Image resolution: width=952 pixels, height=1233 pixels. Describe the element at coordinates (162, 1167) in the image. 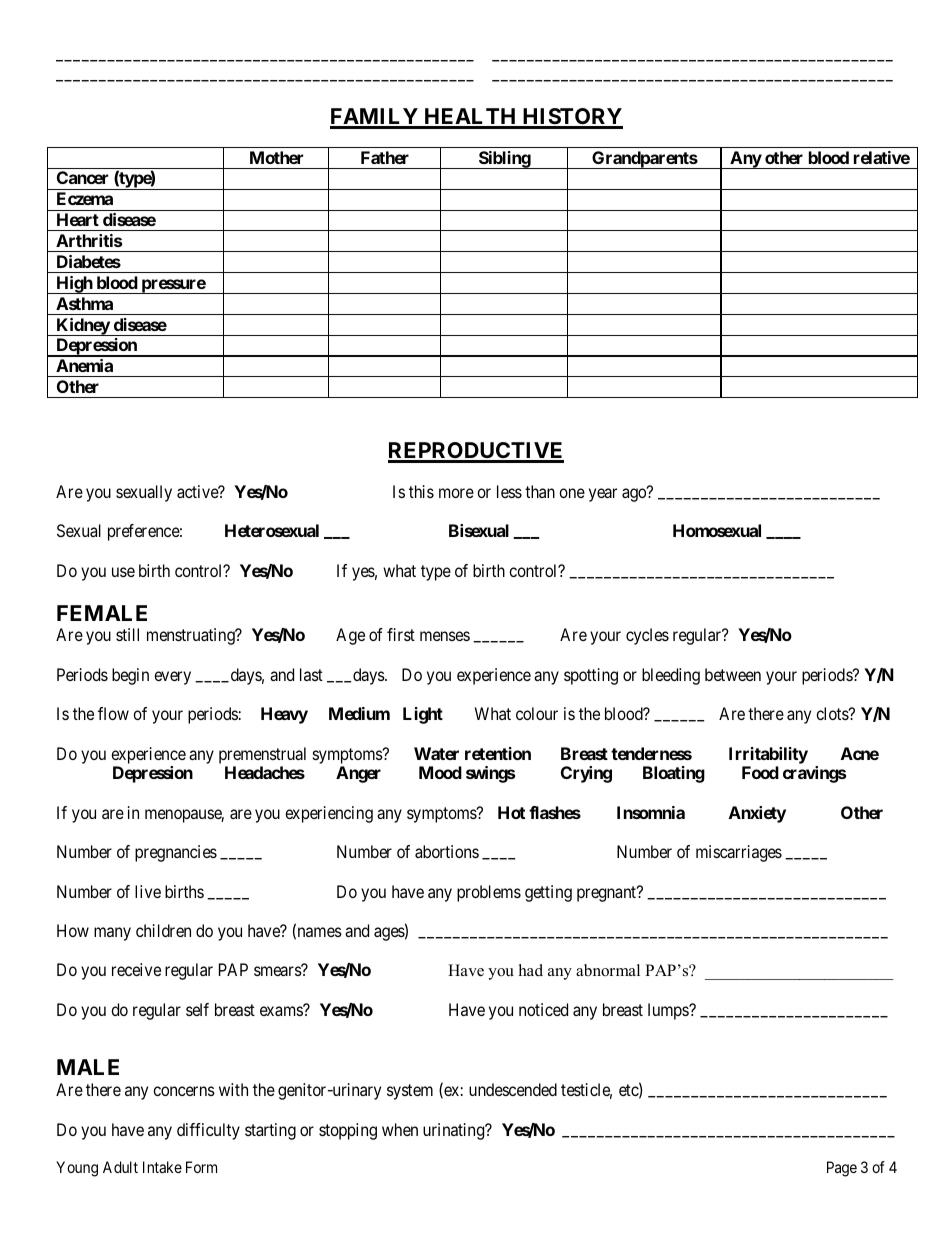

I see `Intake` at that location.
